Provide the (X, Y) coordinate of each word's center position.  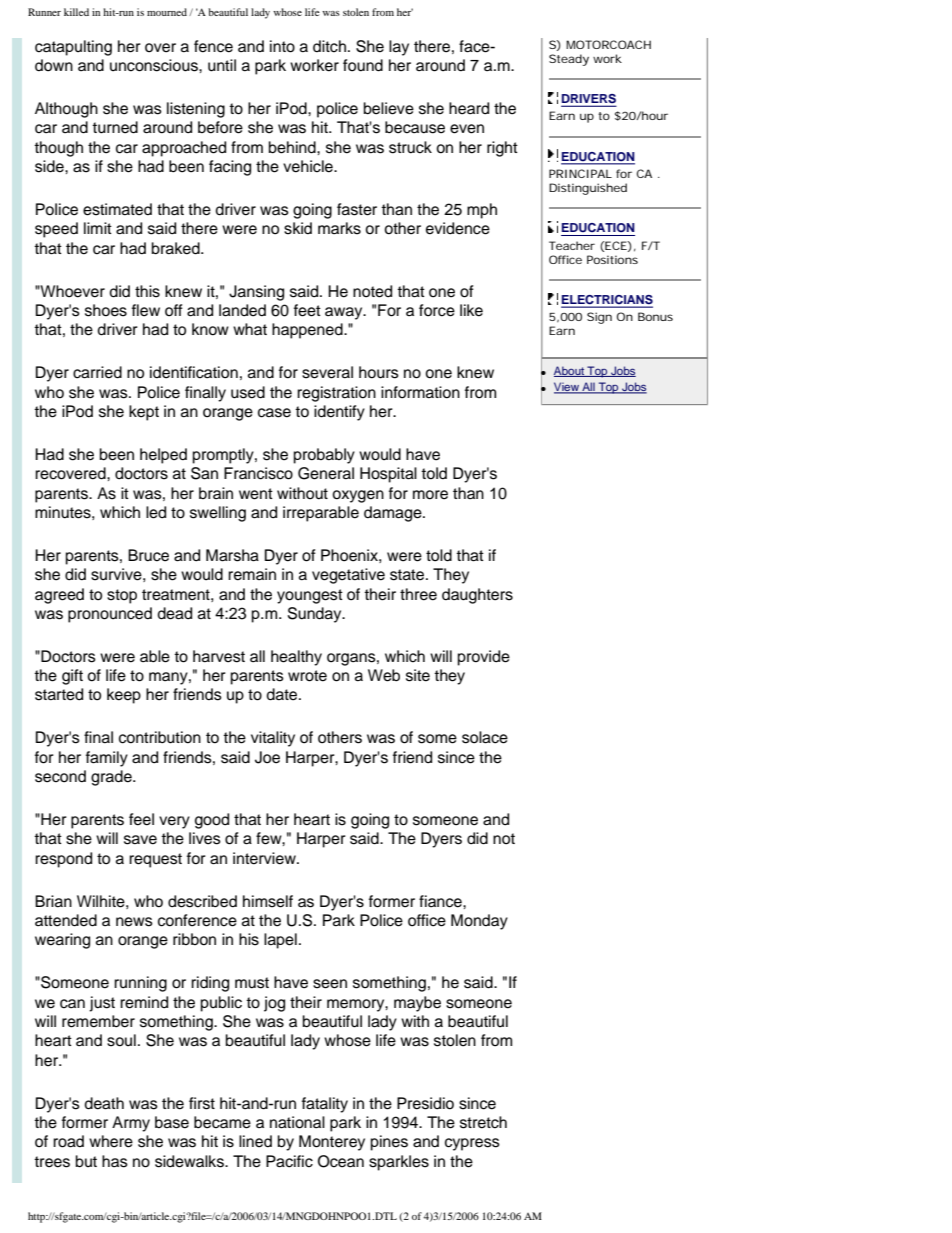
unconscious (155, 65)
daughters (477, 596)
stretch (483, 1122)
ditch (329, 46)
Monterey (332, 1143)
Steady (569, 60)
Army (131, 1124)
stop (122, 596)
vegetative (348, 576)
